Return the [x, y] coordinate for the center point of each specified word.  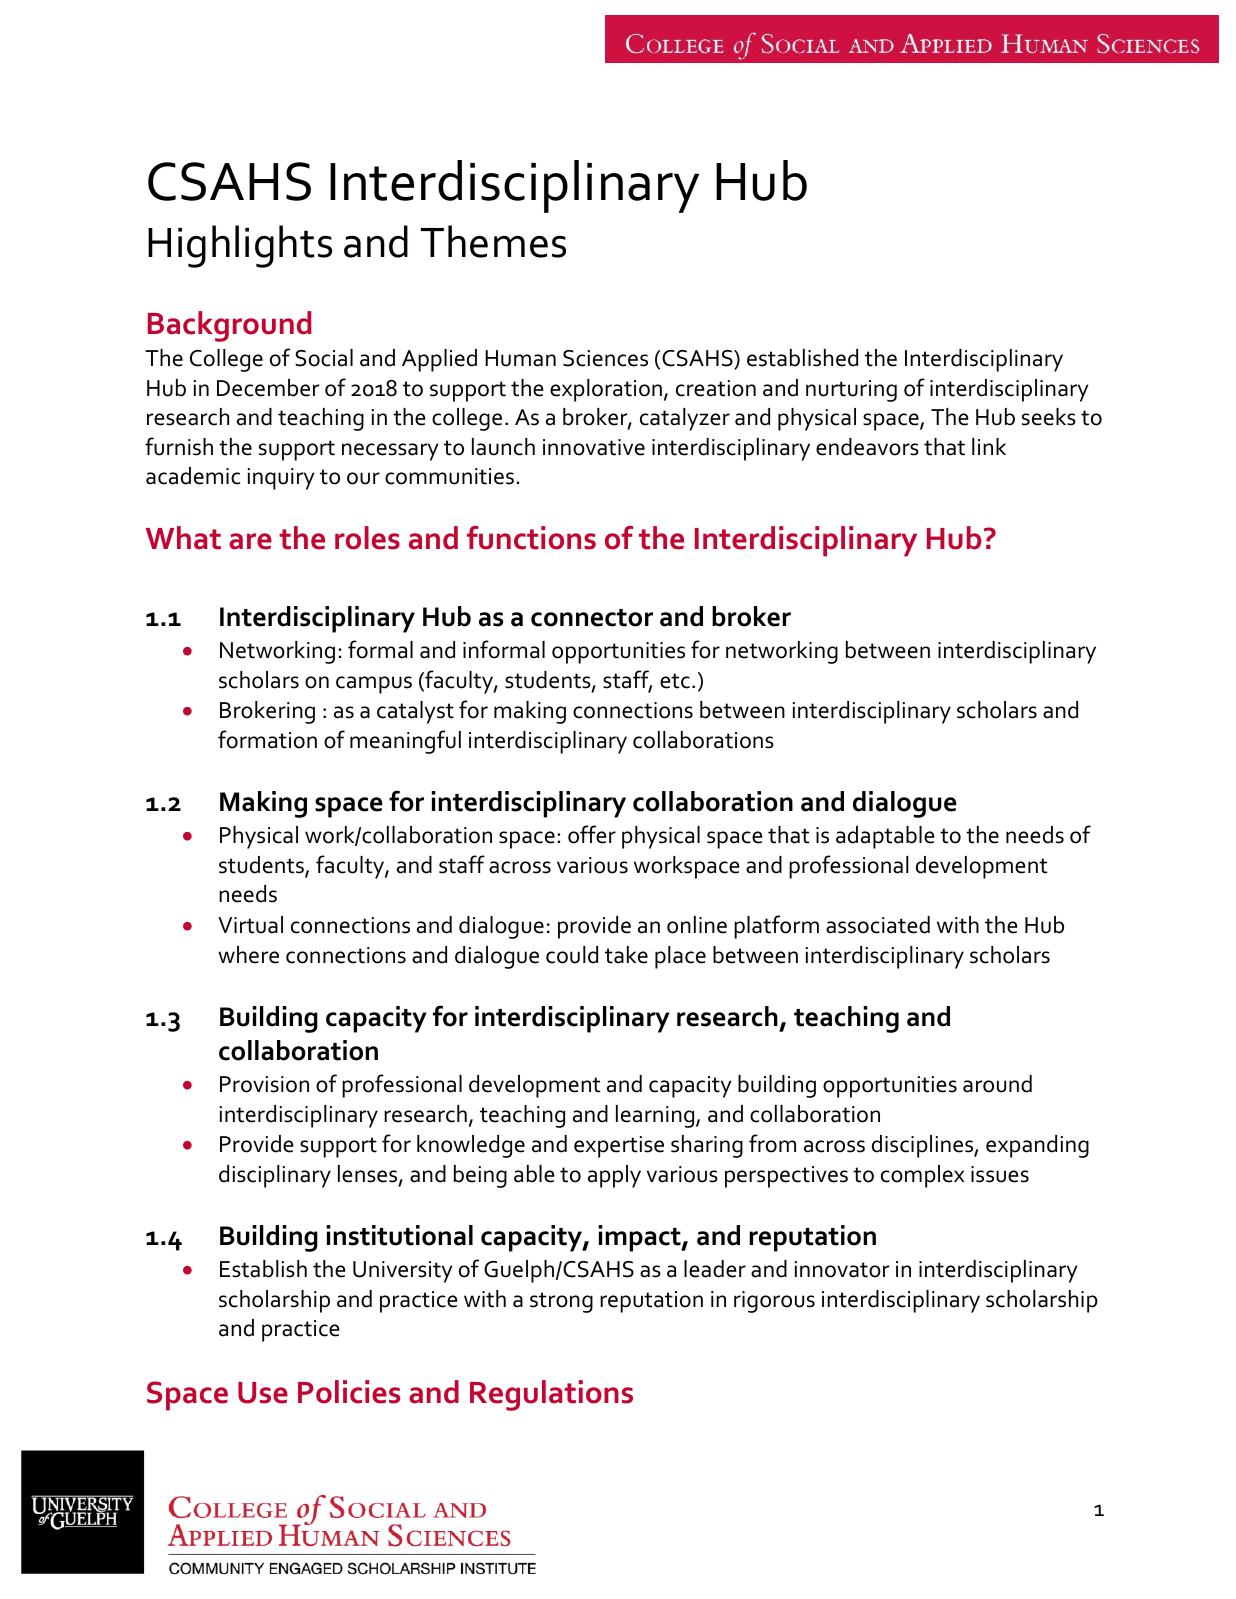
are [250, 541]
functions [531, 538]
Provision [264, 1084]
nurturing [851, 391]
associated [878, 925]
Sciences [605, 358]
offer [592, 834]
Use [263, 1393]
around [997, 1084]
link [989, 446]
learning [656, 1116]
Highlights [240, 246]
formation [267, 739]
